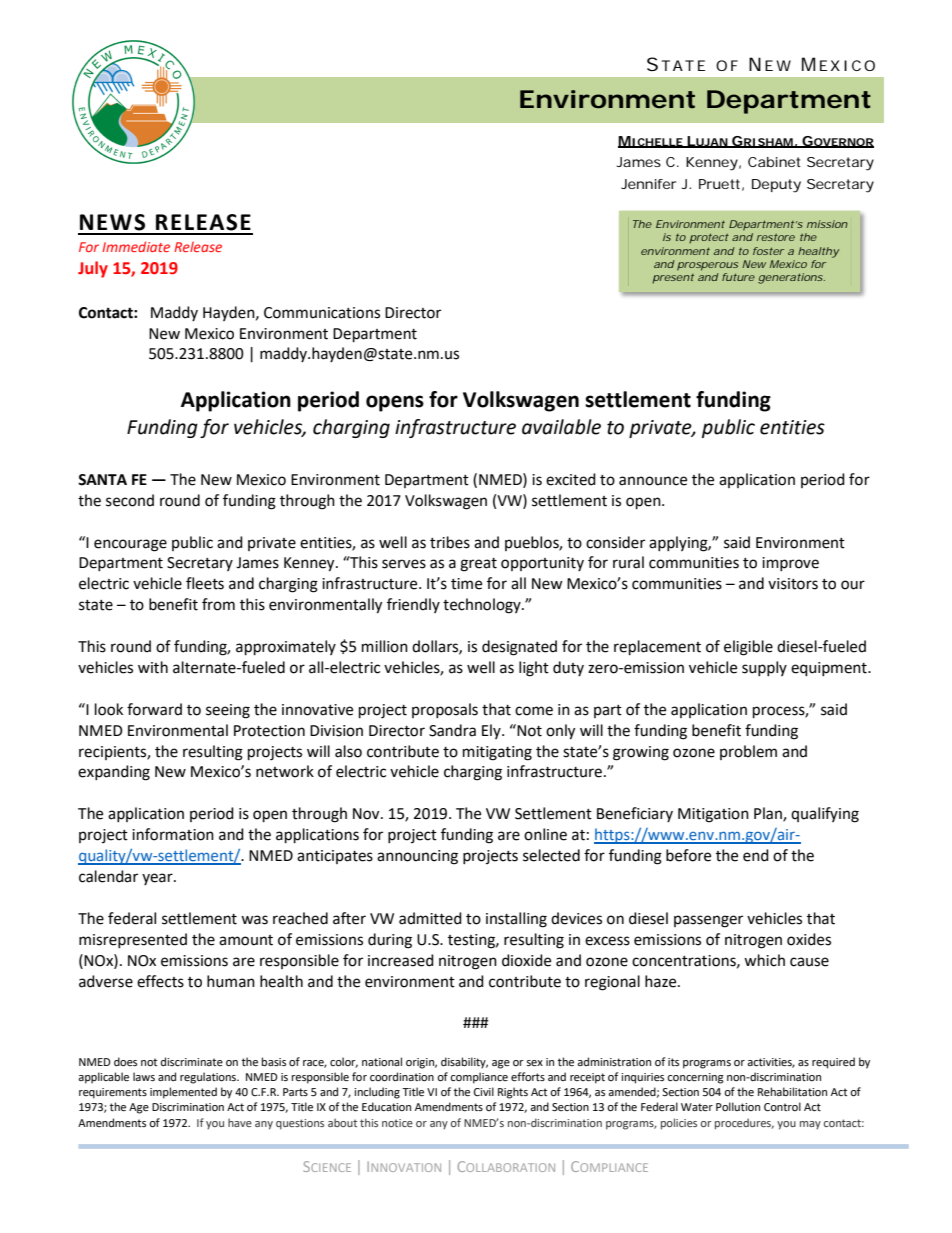 The image size is (952, 1233). I want to click on Civil, so click(484, 1091).
